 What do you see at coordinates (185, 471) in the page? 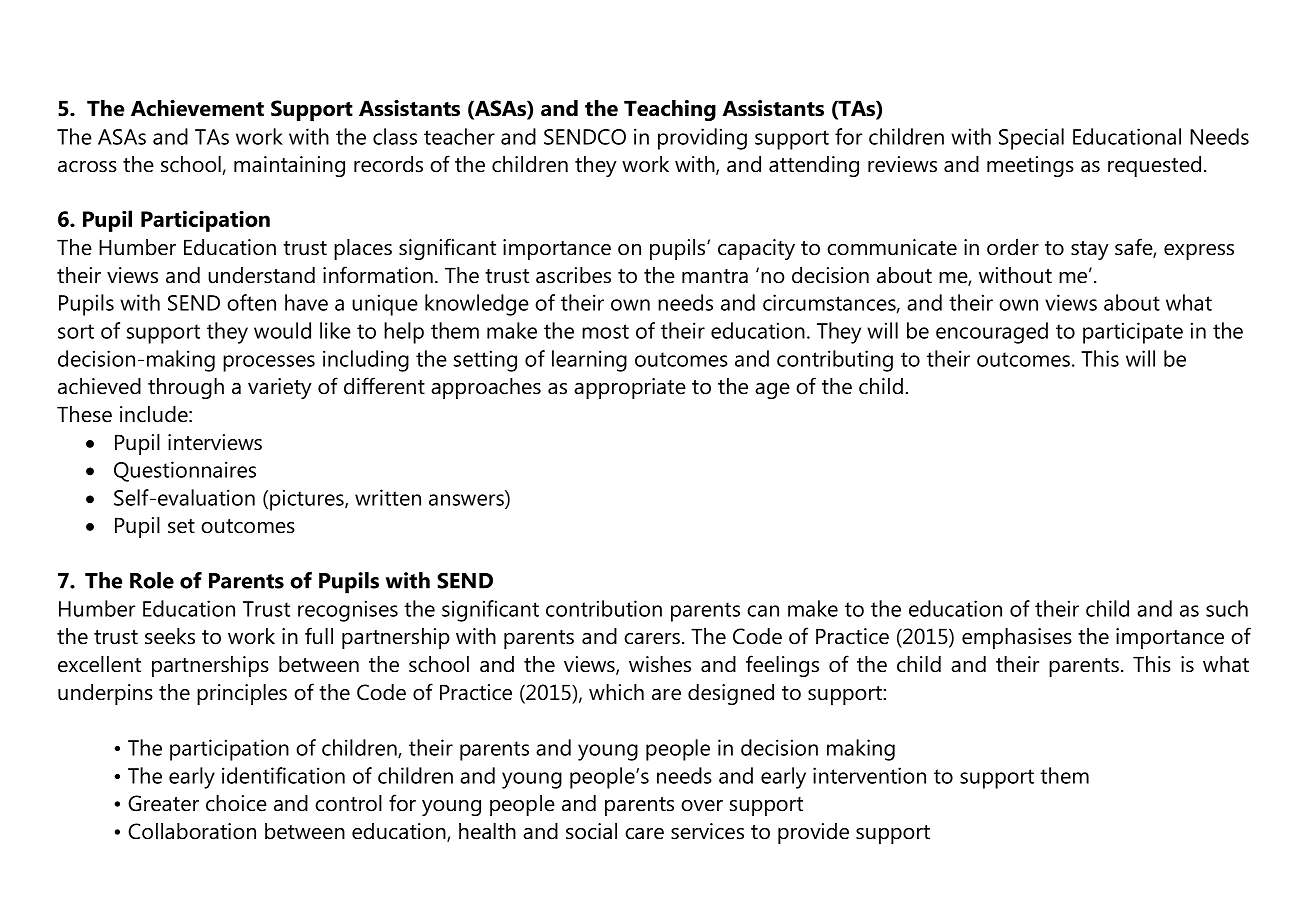
I see `Questionnaires` at bounding box center [185, 471].
